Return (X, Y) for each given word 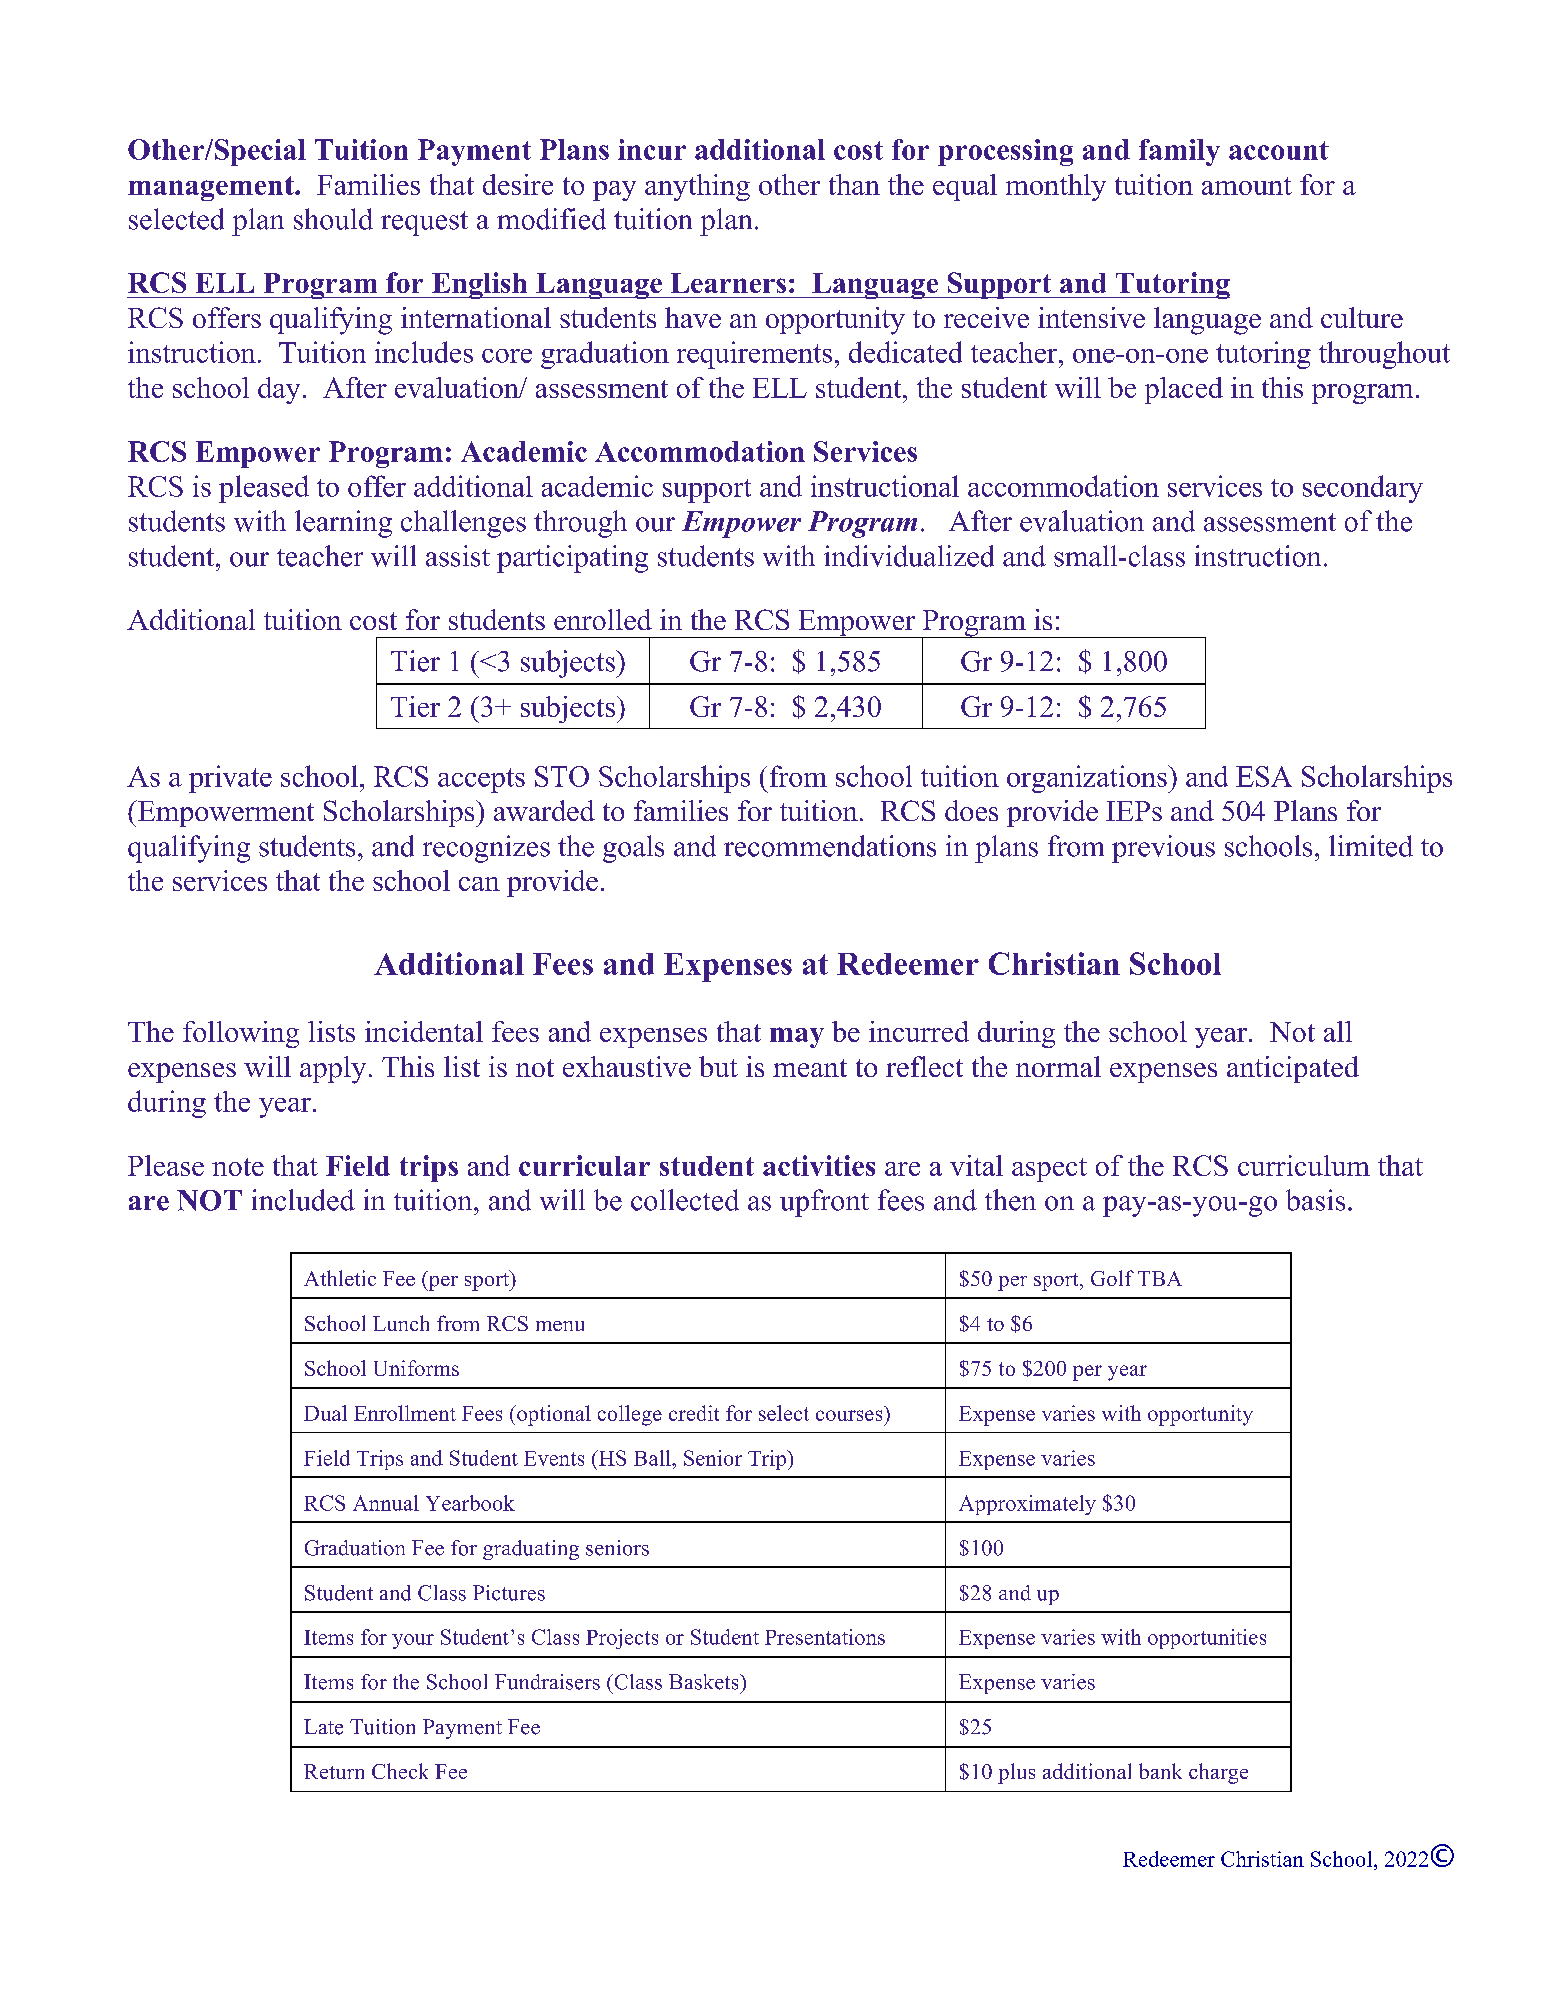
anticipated (1293, 1069)
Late (323, 1727)
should (333, 219)
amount (1247, 186)
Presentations (825, 1637)
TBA (1160, 1278)
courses (849, 1415)
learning (343, 524)
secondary (1363, 489)
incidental (424, 1031)
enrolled (603, 619)
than (854, 184)
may (797, 1037)
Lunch (401, 1323)
